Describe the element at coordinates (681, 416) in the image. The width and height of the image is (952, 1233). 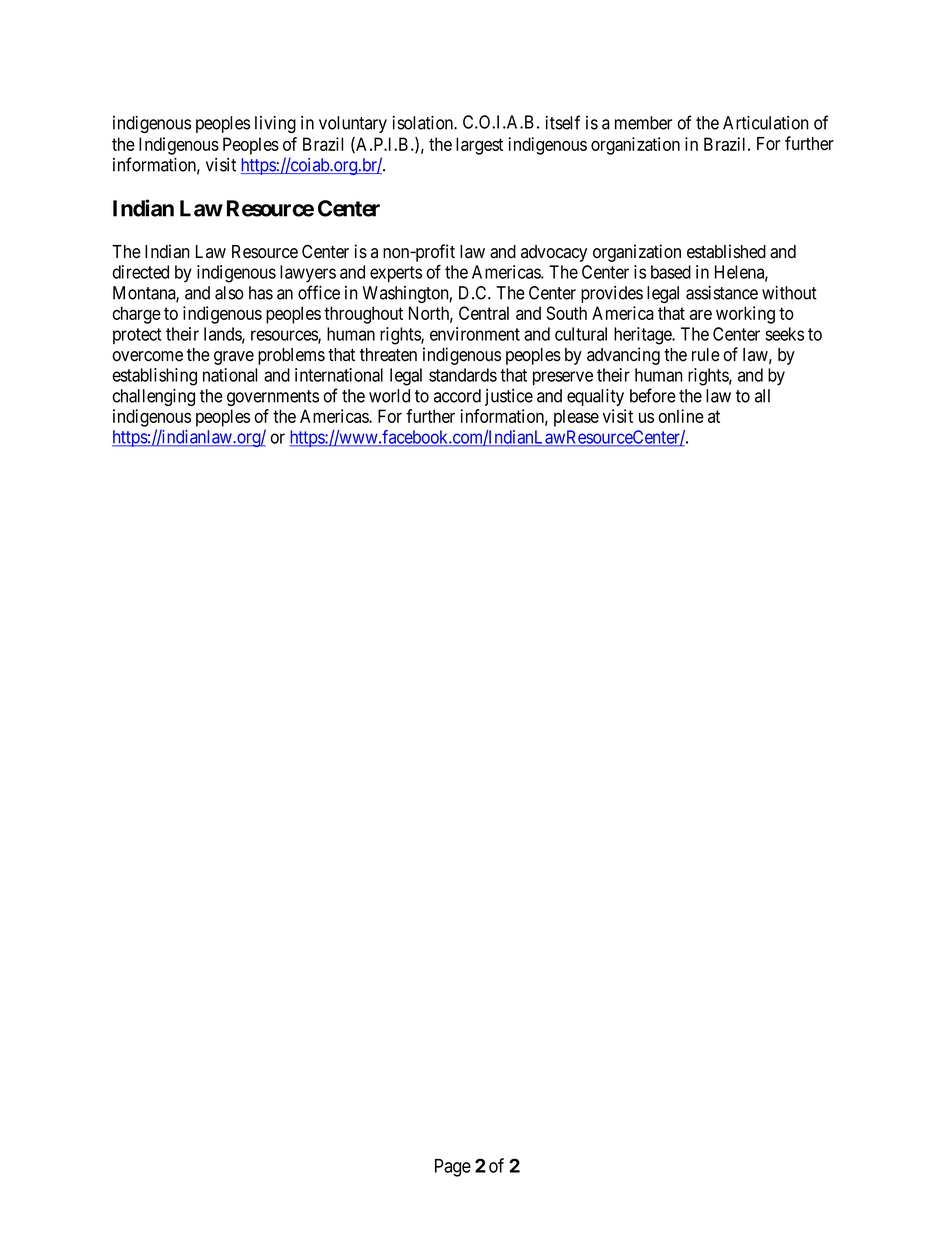
I see `online` at that location.
